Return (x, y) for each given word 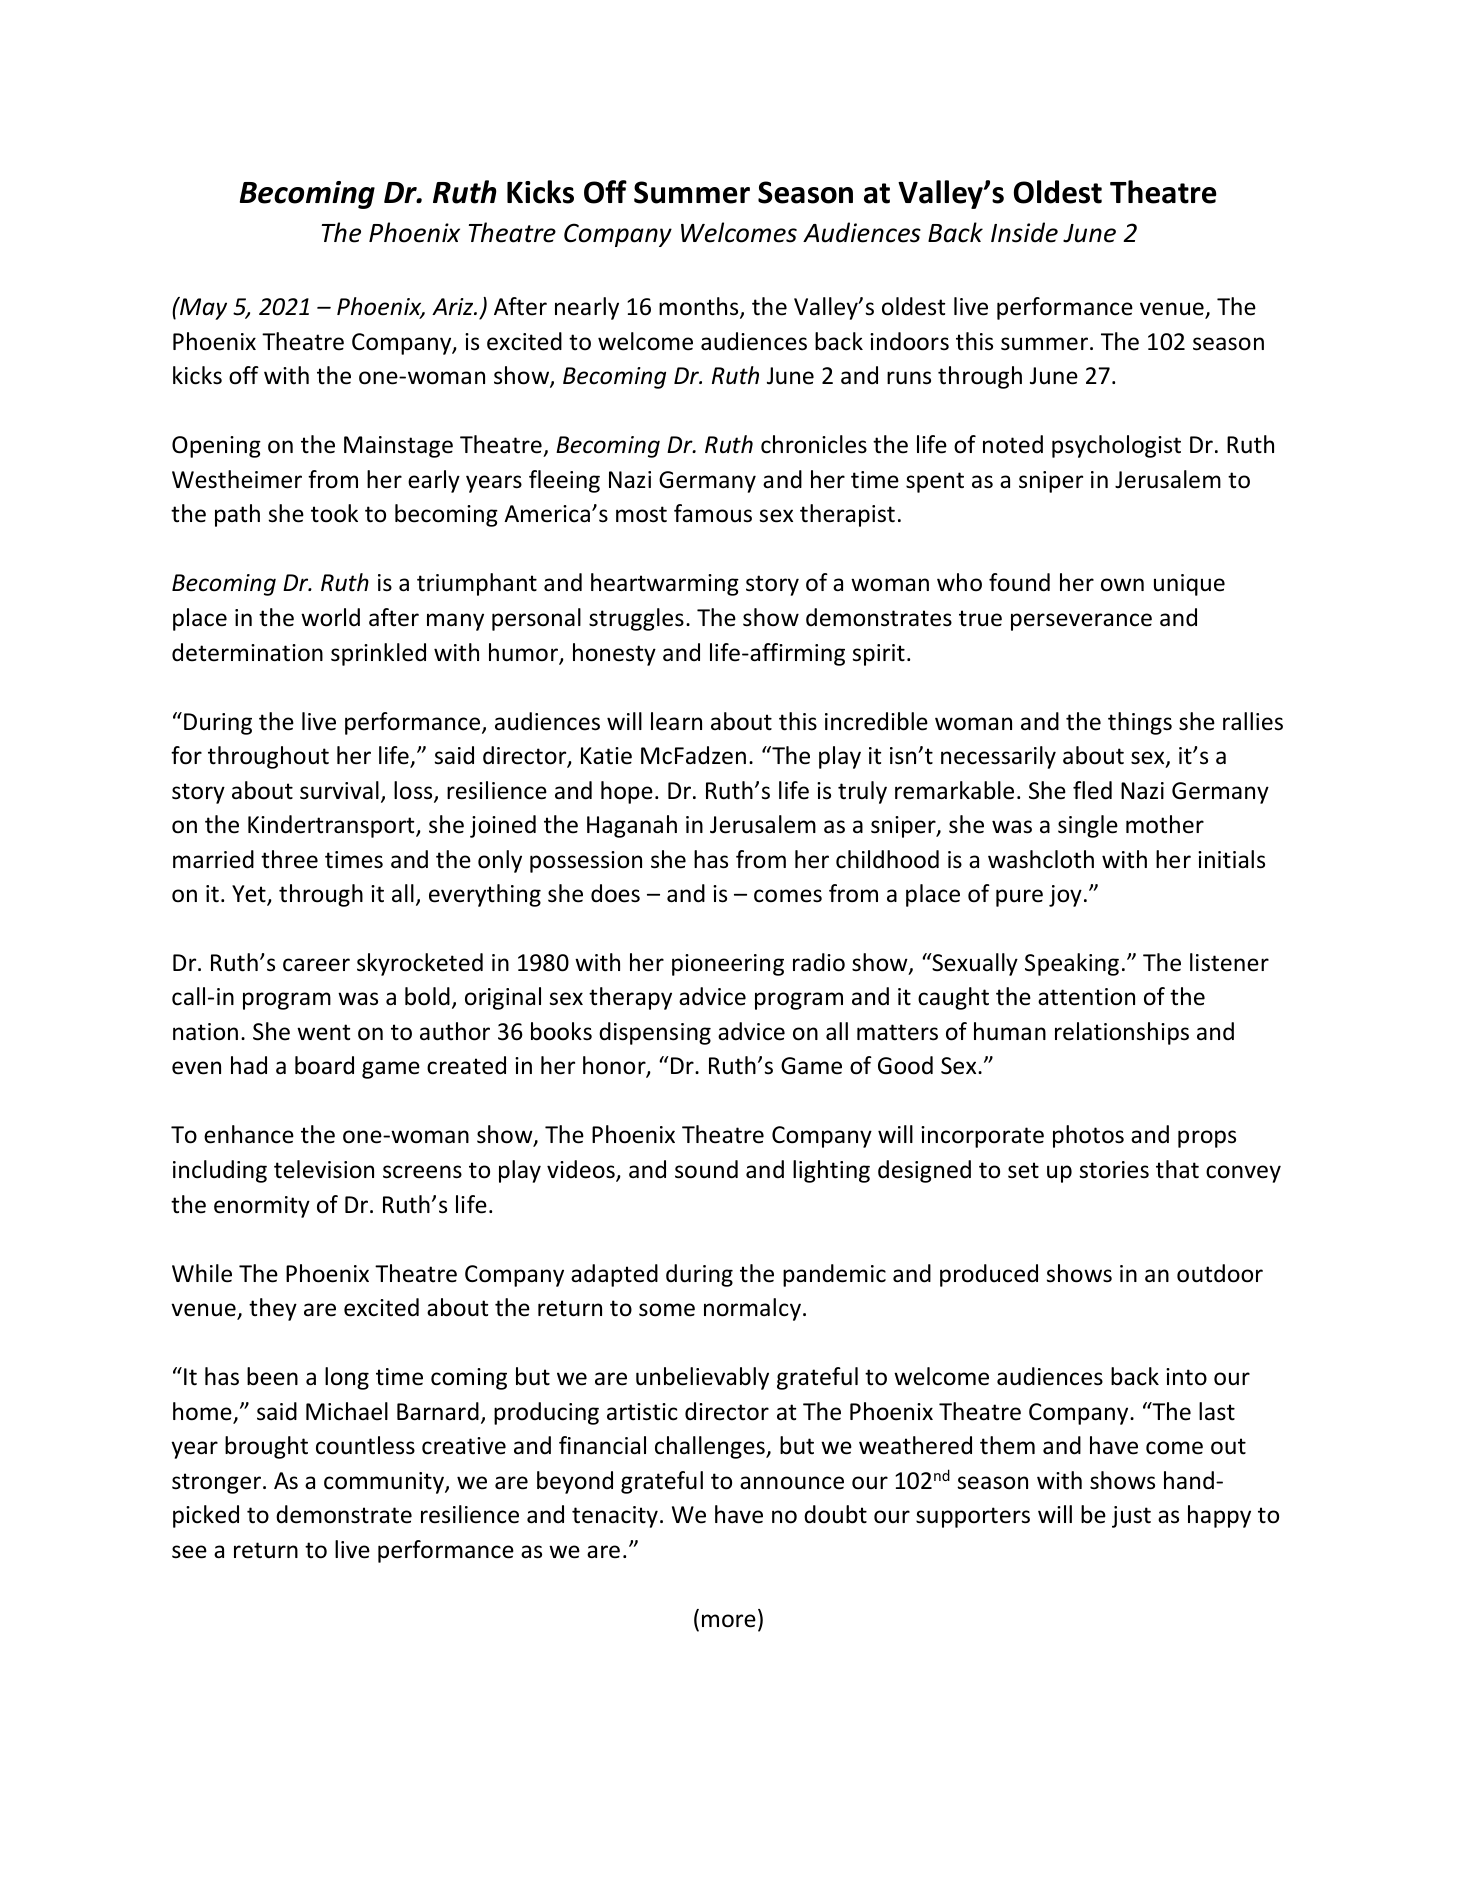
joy (1065, 896)
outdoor (1220, 1273)
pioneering (728, 965)
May (202, 308)
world (330, 617)
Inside (1024, 232)
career (316, 965)
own (1122, 585)
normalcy (752, 1309)
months (700, 307)
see (189, 1552)
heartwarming (665, 584)
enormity (262, 1207)
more (729, 1621)
